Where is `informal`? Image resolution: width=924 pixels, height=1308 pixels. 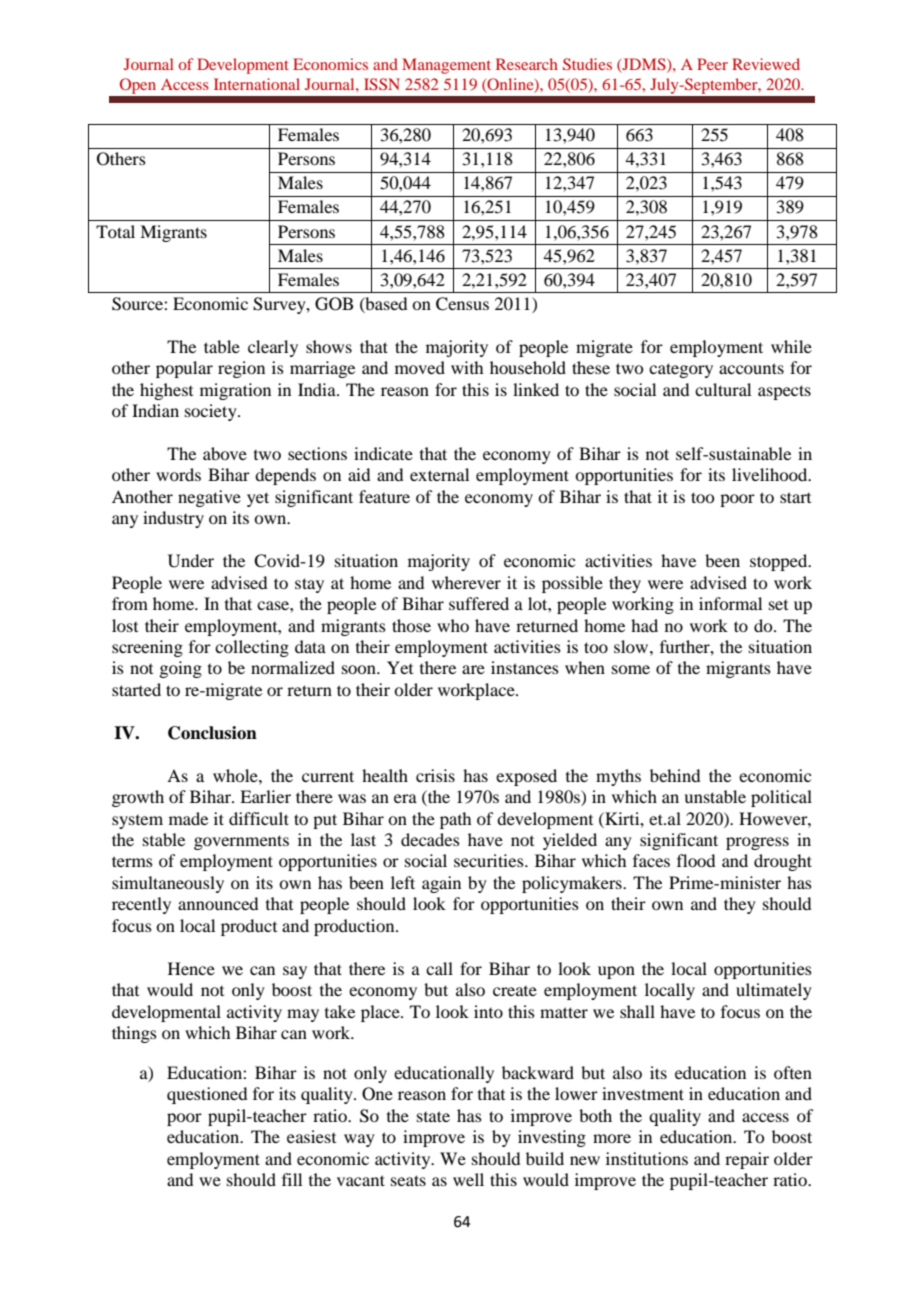
informal is located at coordinates (730, 603).
